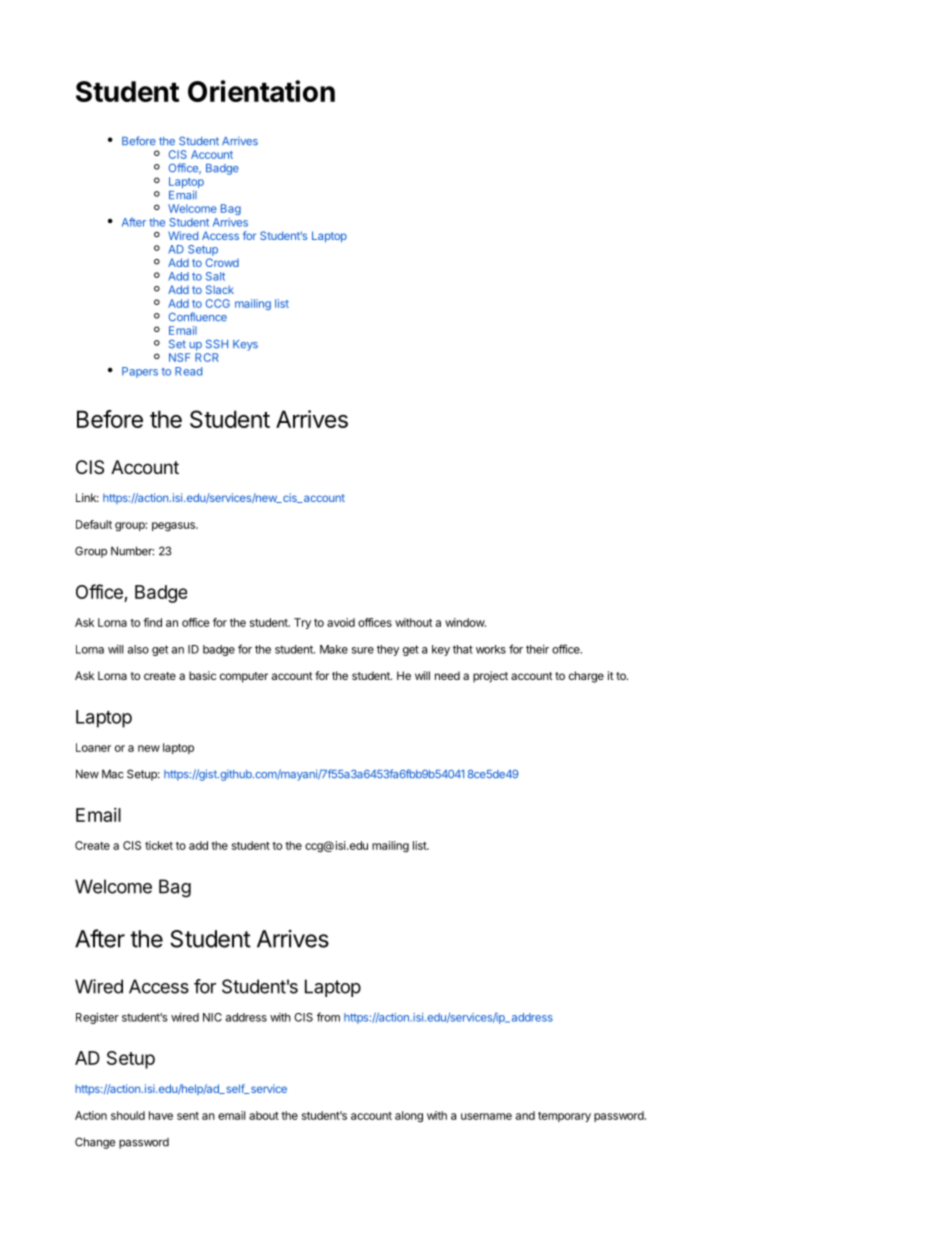 Image resolution: width=952 pixels, height=1233 pixels. I want to click on Orientation, so click(261, 91).
